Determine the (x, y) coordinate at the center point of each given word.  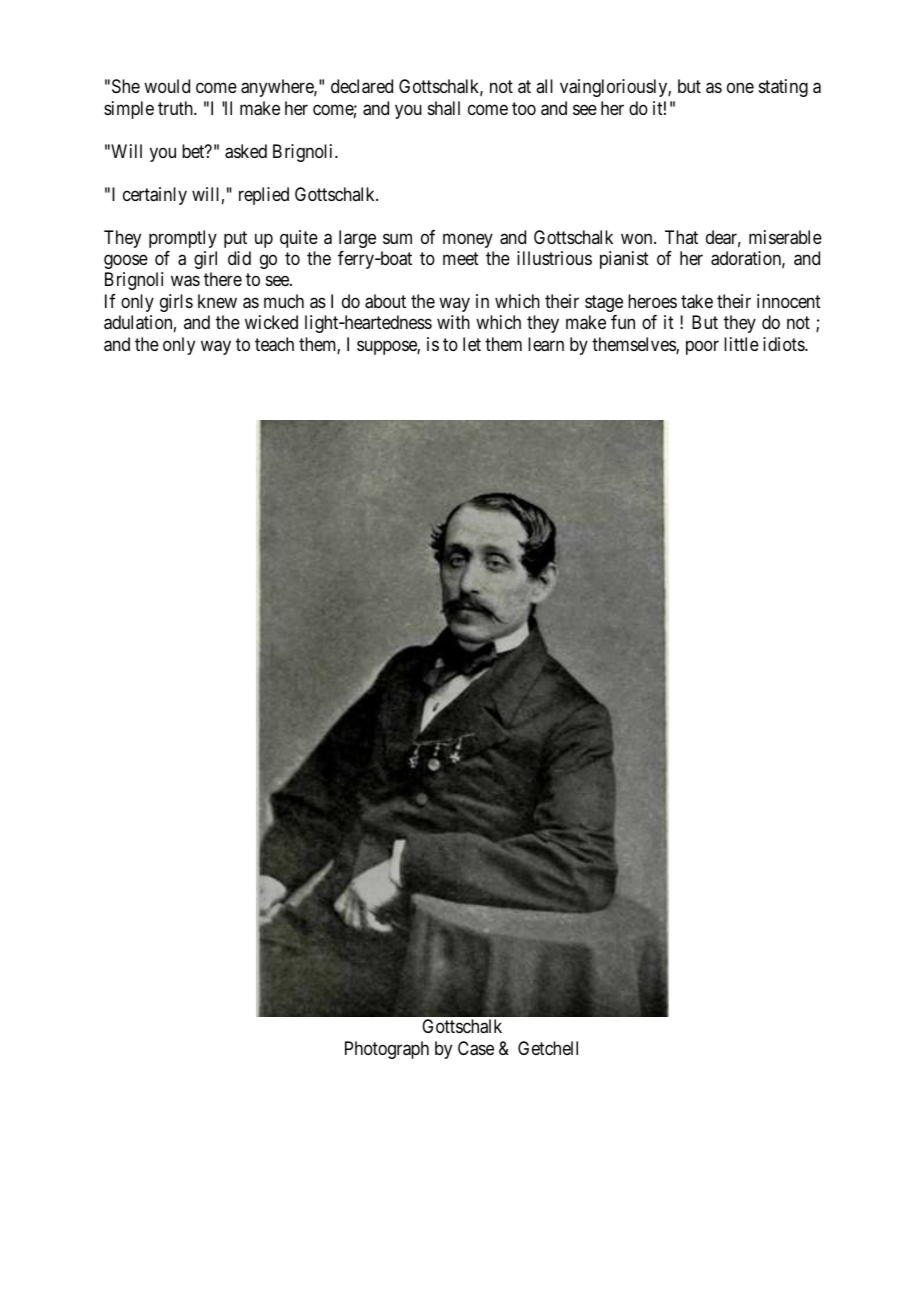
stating (783, 88)
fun (623, 322)
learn (546, 344)
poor (702, 347)
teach (274, 344)
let (472, 344)
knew (217, 301)
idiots (784, 344)
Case (476, 1048)
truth (176, 108)
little (741, 344)
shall (444, 108)
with (453, 322)
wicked (271, 322)
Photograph (387, 1050)
